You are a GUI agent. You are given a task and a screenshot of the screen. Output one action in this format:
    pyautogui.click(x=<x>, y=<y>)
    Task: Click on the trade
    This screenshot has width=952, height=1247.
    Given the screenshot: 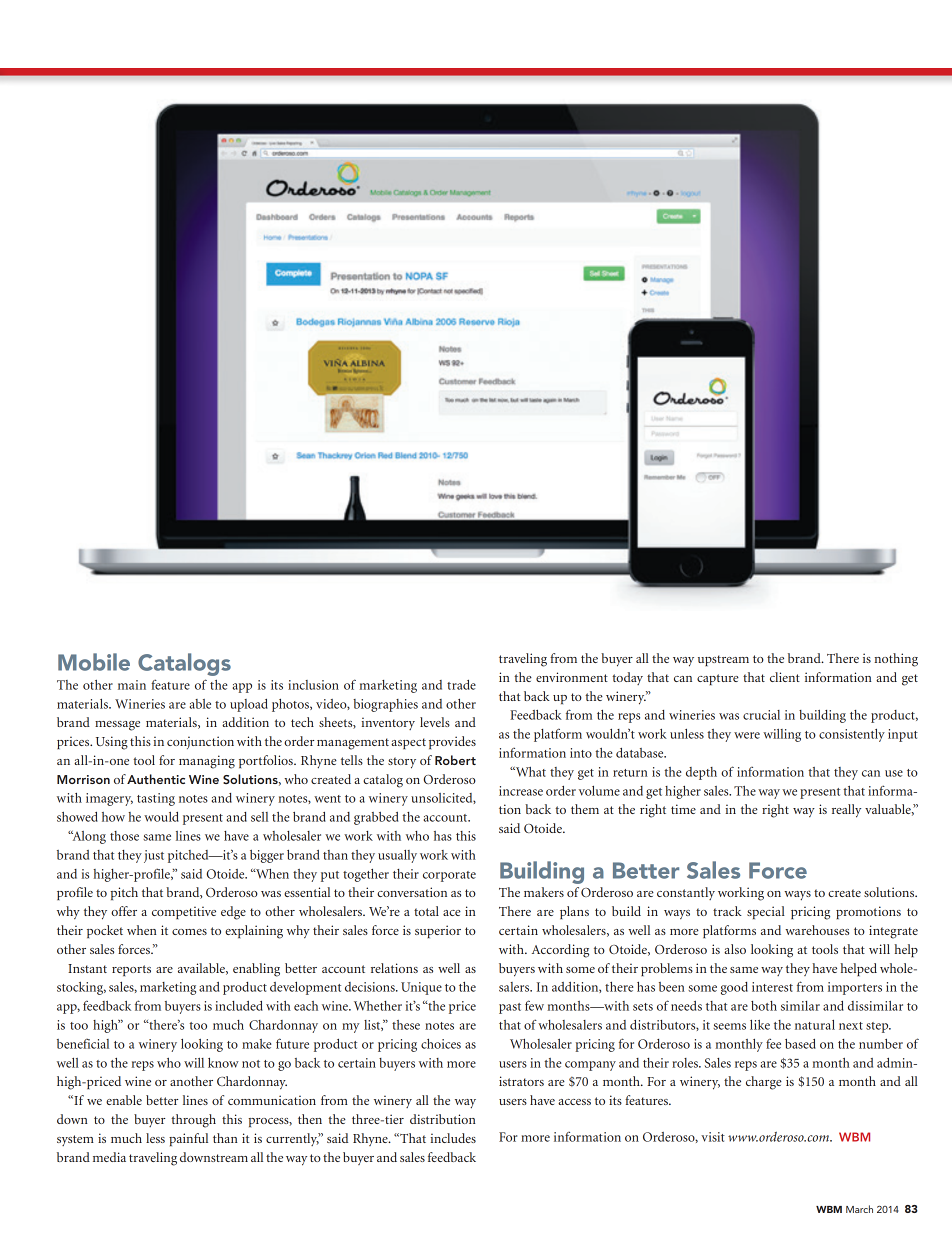 What is the action you would take?
    pyautogui.click(x=461, y=685)
